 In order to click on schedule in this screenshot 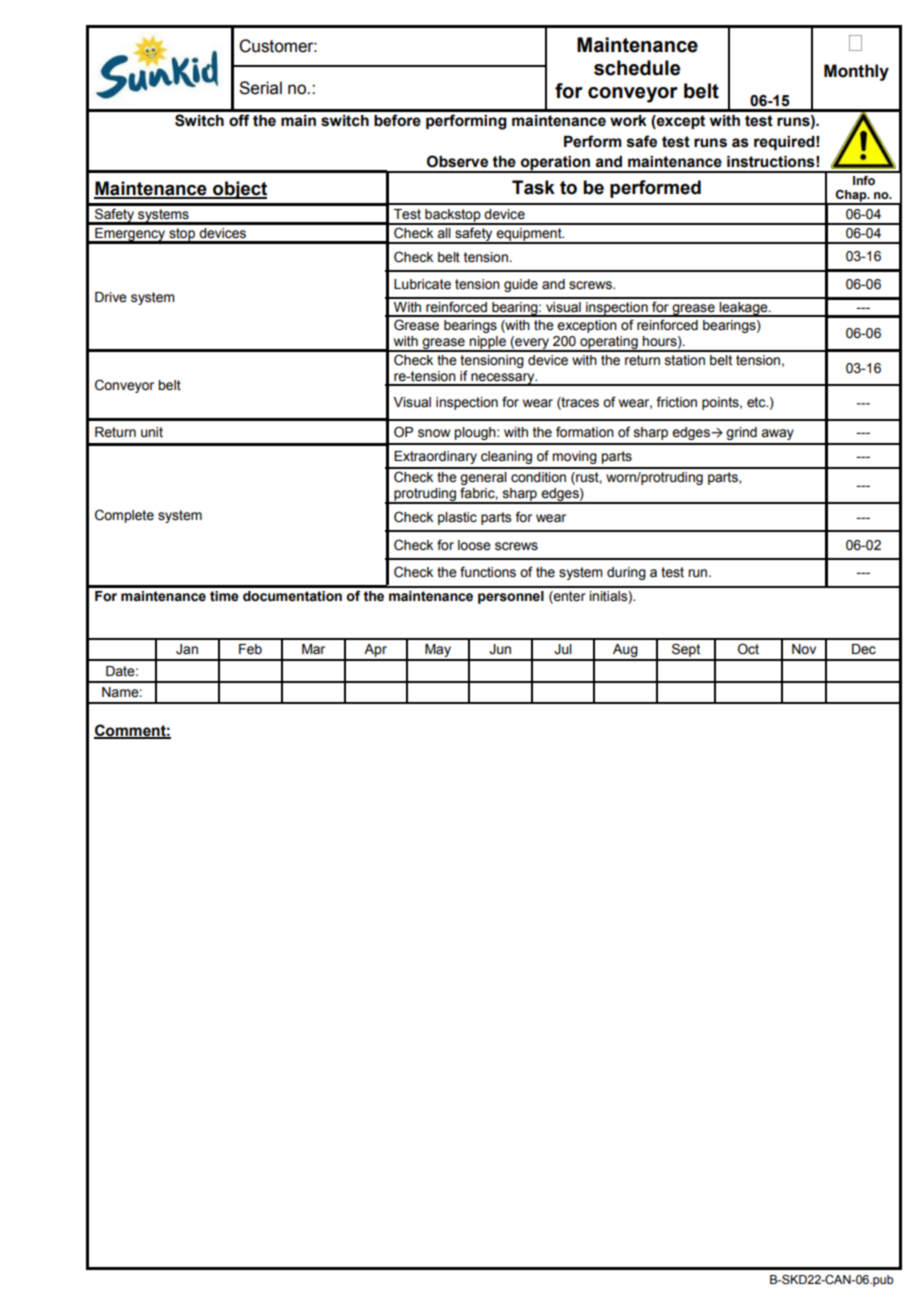, I will do `click(637, 68)`.
